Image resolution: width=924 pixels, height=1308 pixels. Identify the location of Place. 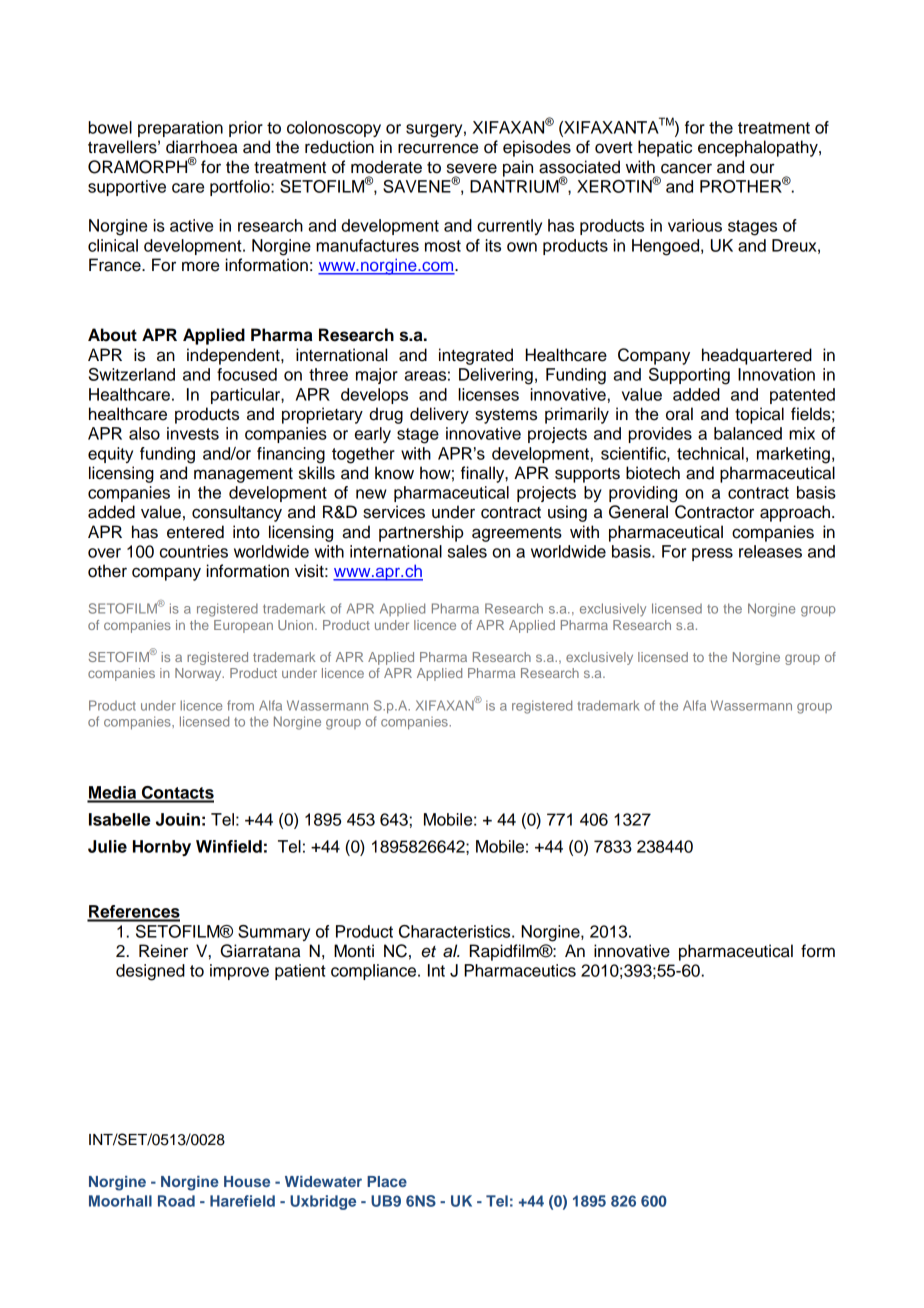
(387, 1181).
